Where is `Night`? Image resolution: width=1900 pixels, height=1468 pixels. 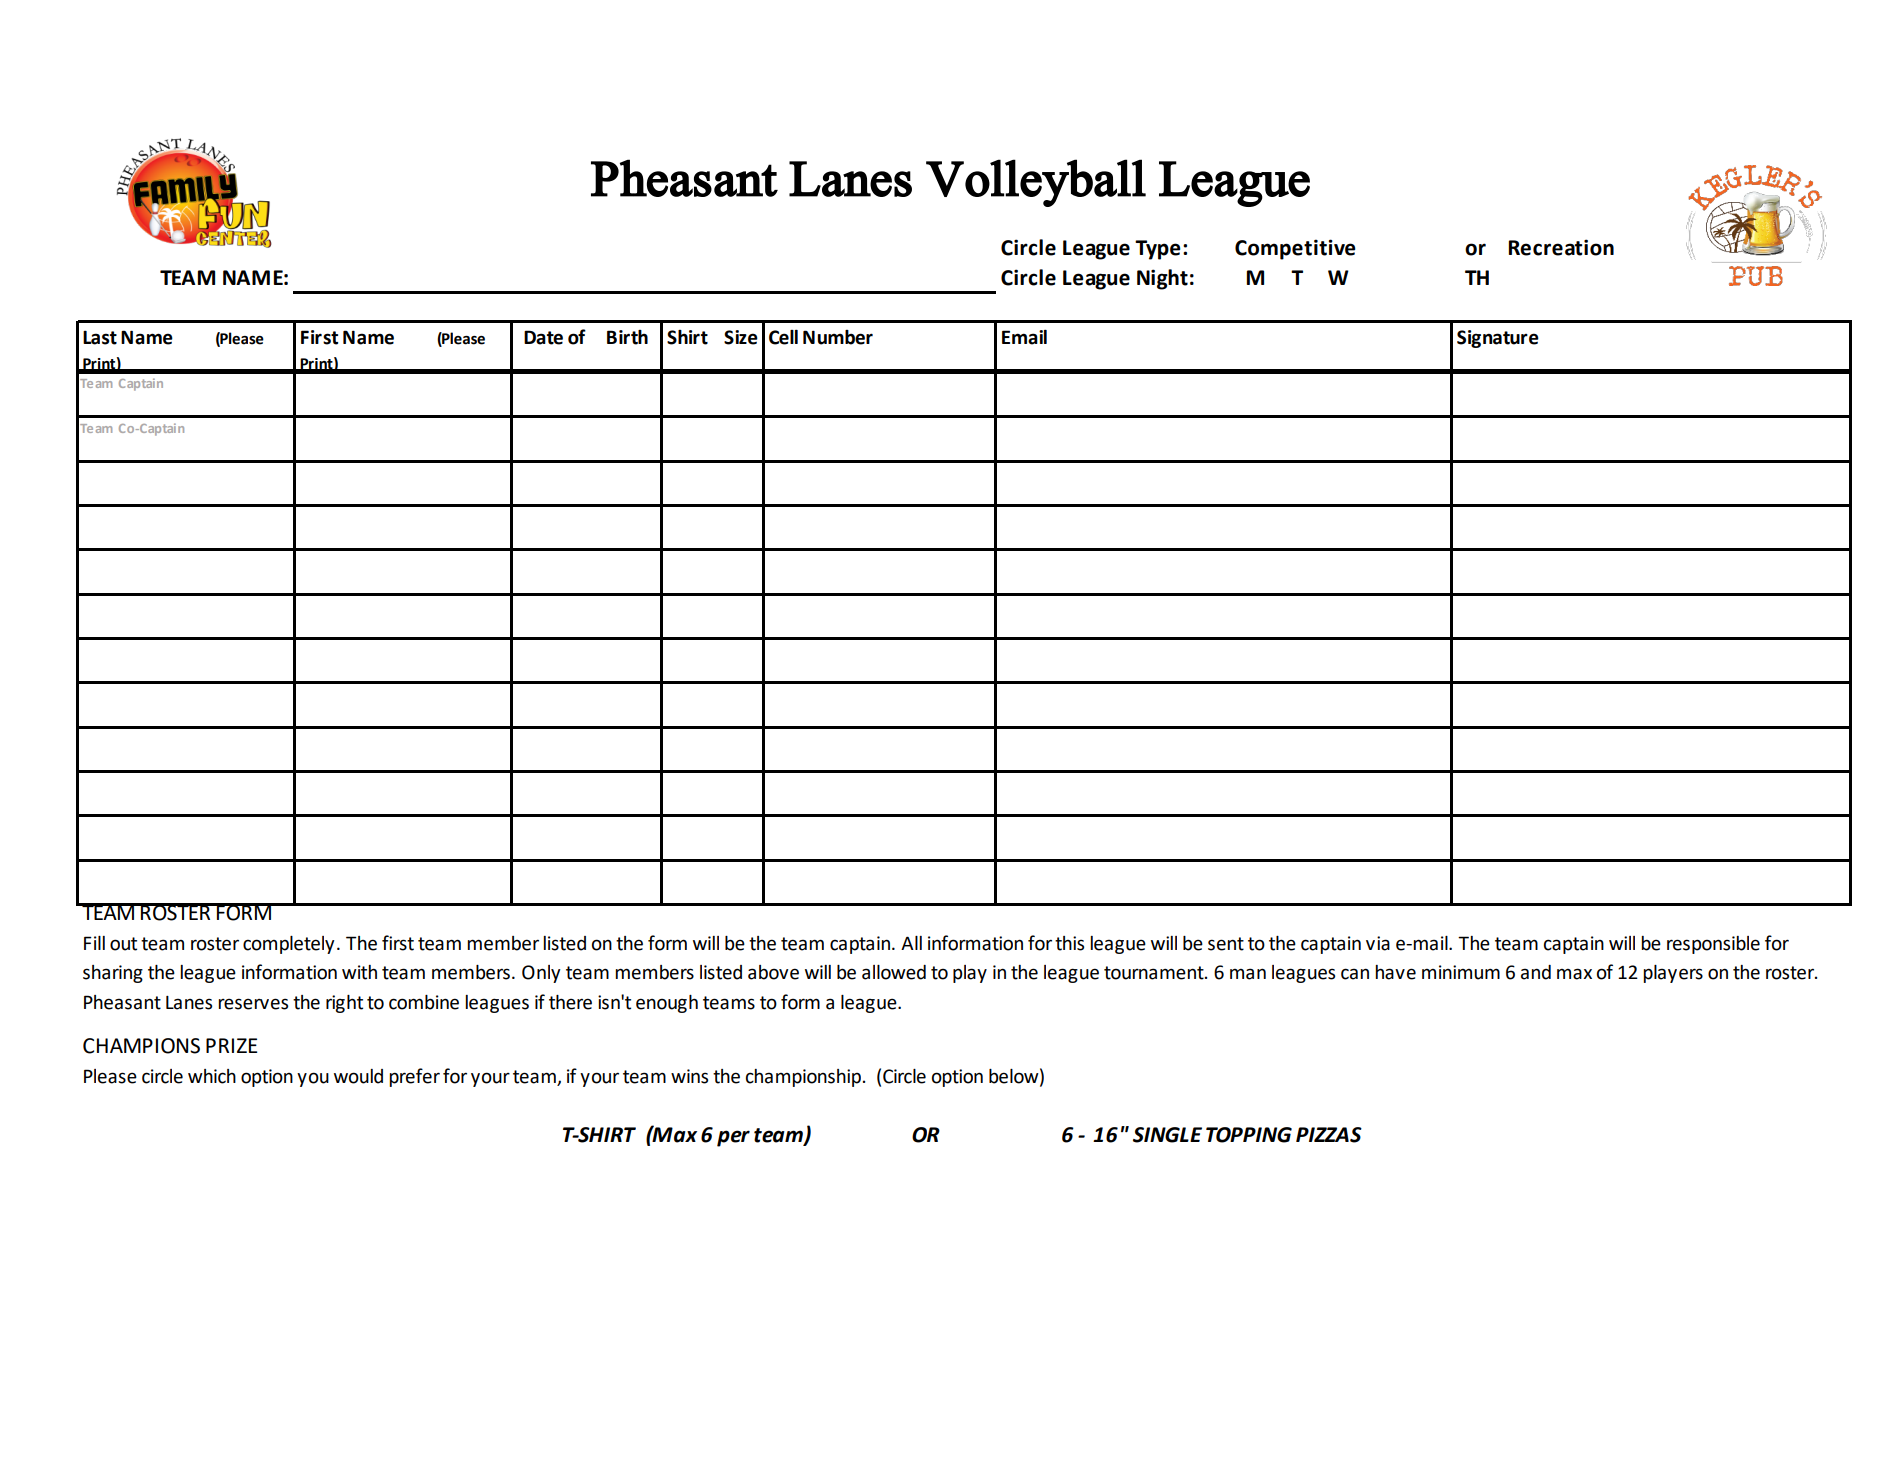
Night is located at coordinates (1162, 279).
